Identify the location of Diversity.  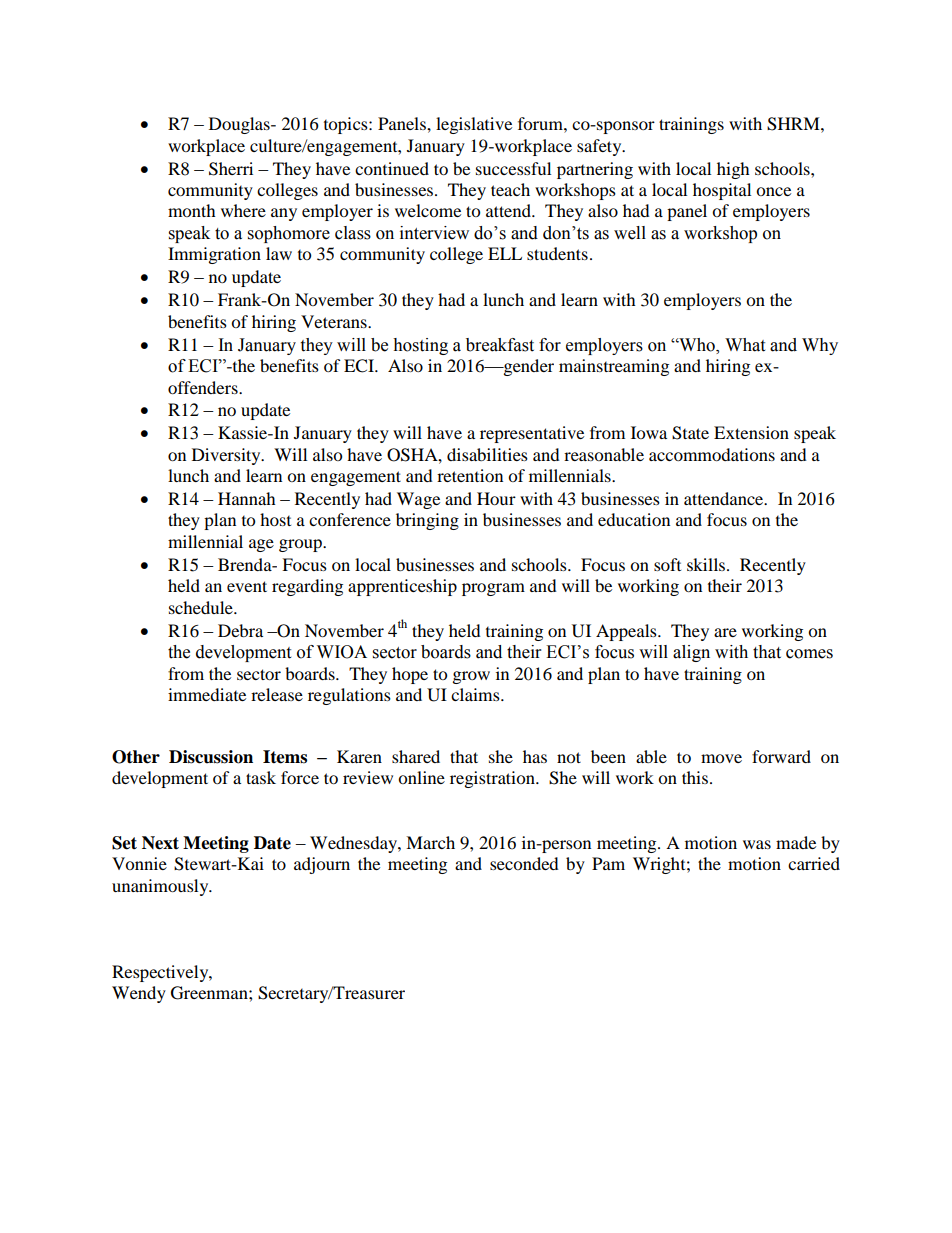
(227, 456).
